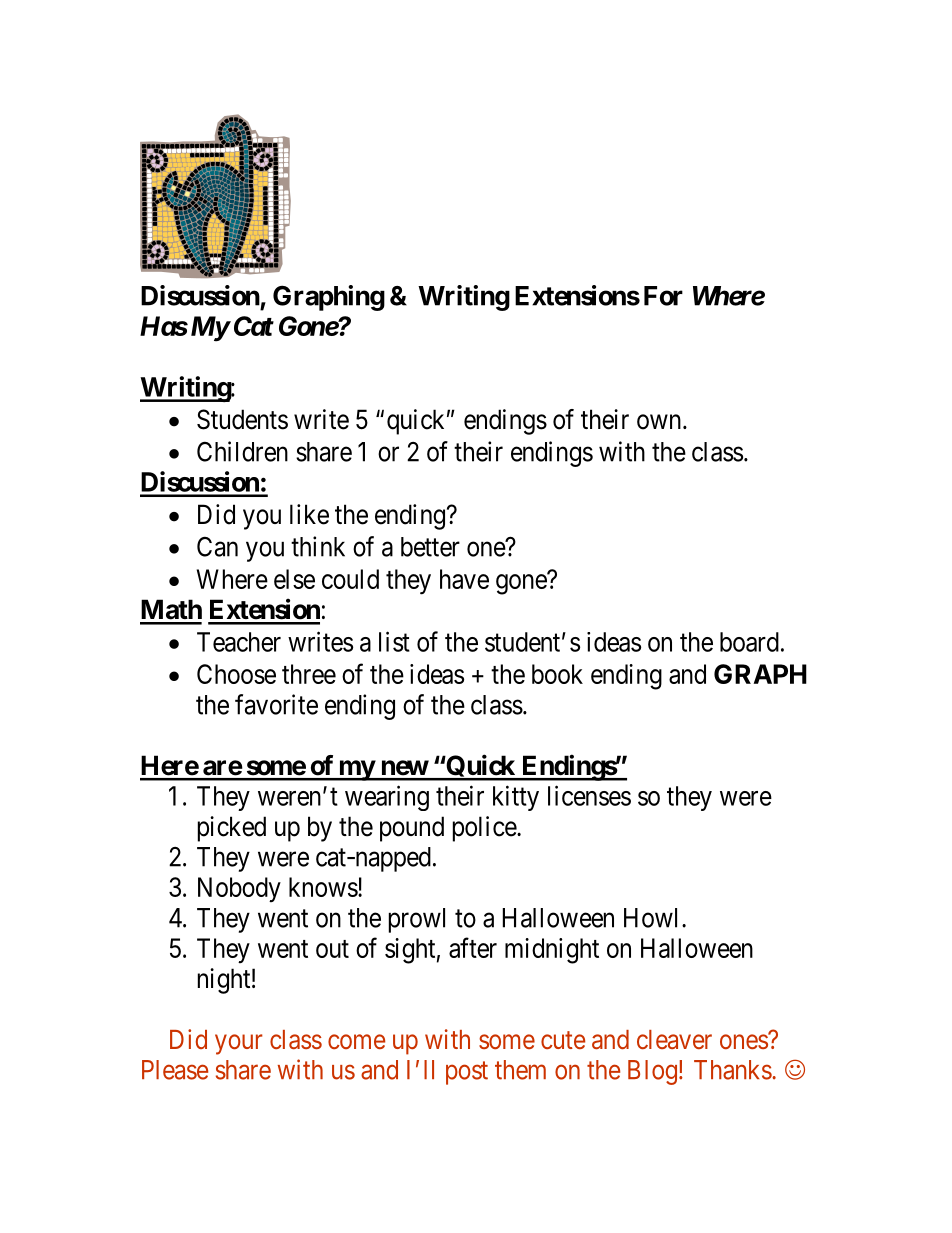  What do you see at coordinates (309, 514) in the screenshot?
I see `like` at bounding box center [309, 514].
